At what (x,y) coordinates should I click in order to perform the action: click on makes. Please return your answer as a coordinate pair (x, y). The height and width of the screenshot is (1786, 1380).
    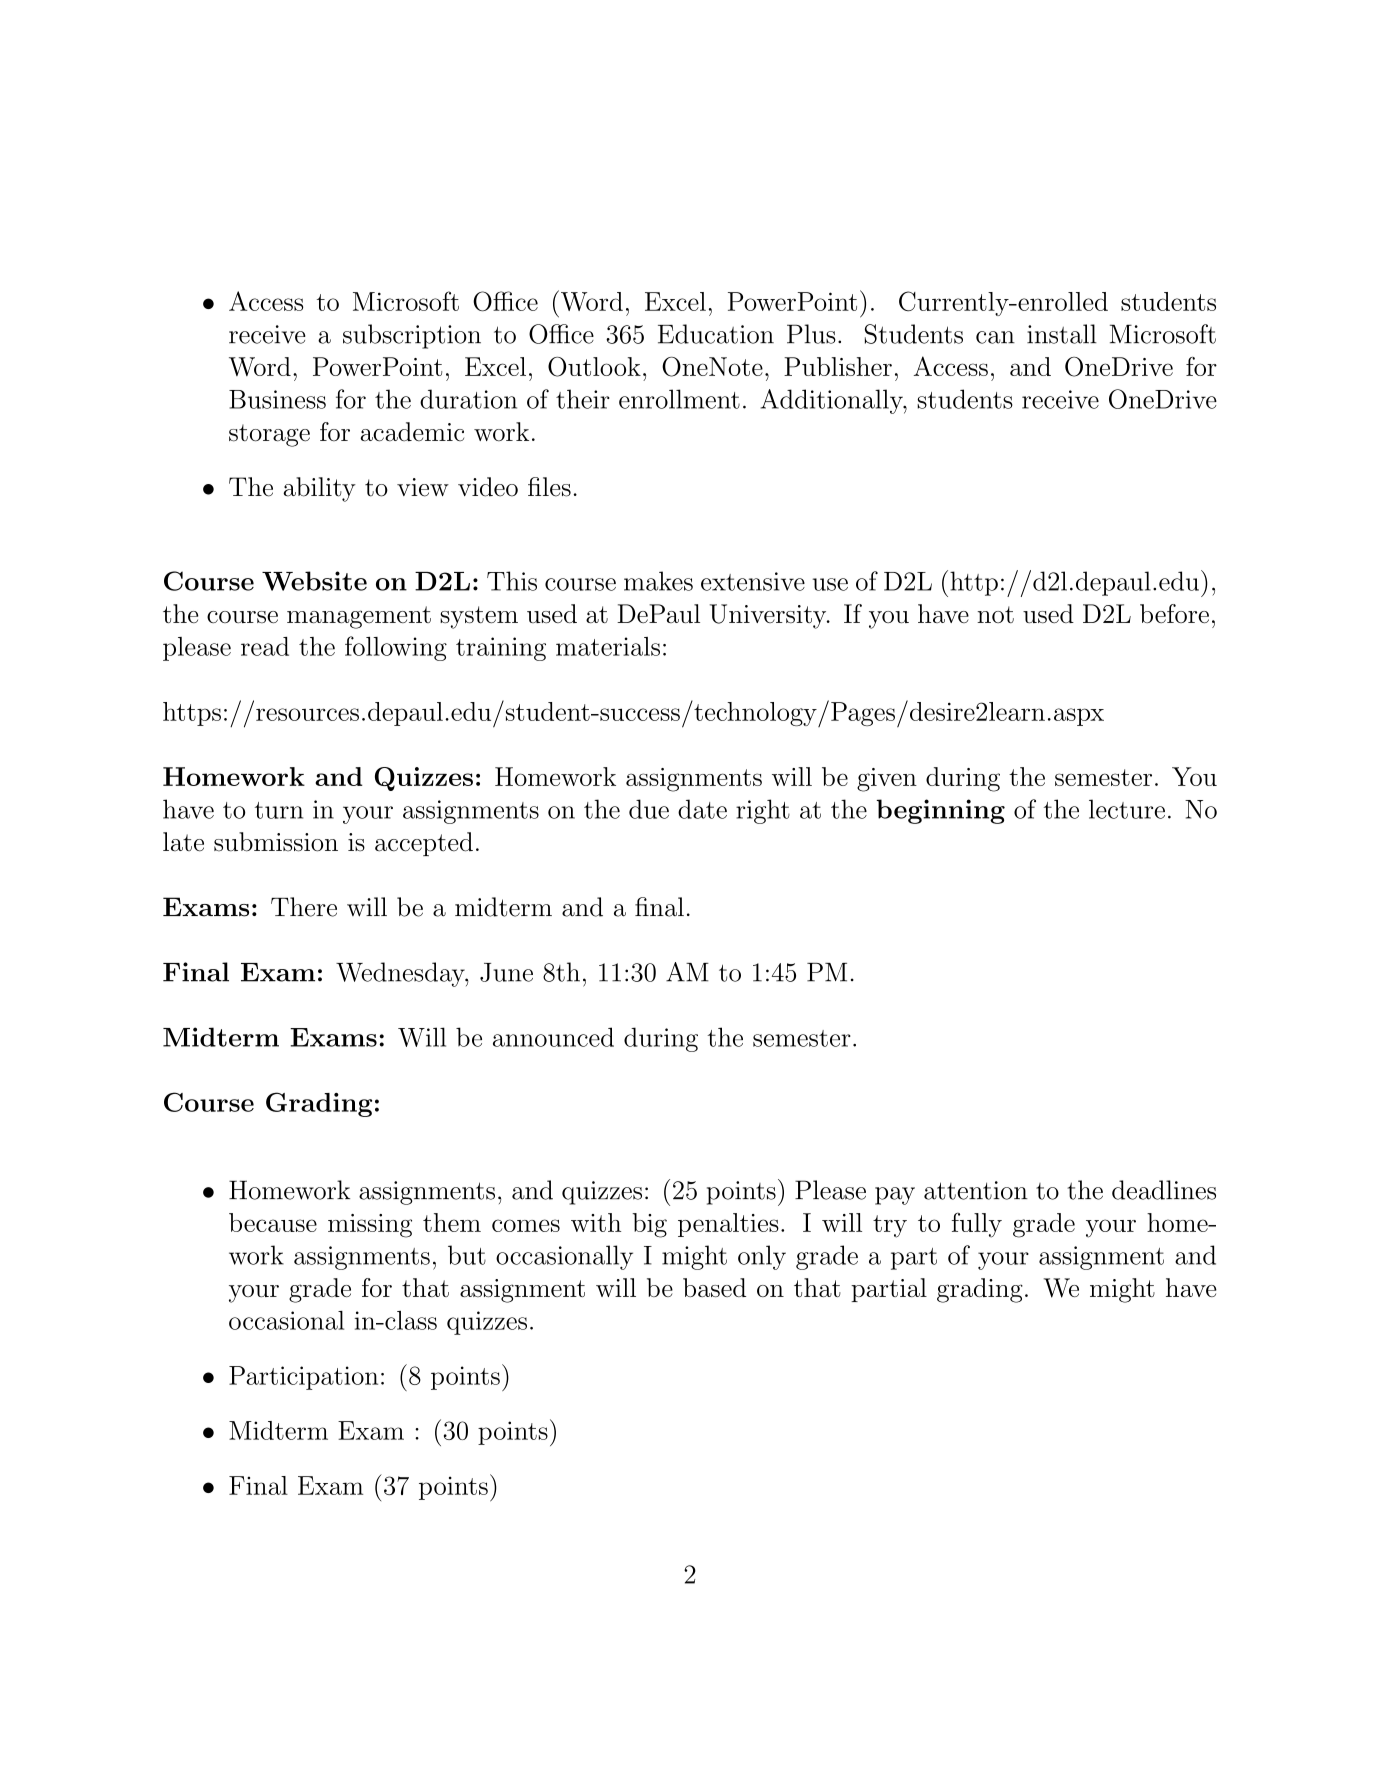
    Looking at the image, I should click on (658, 581).
